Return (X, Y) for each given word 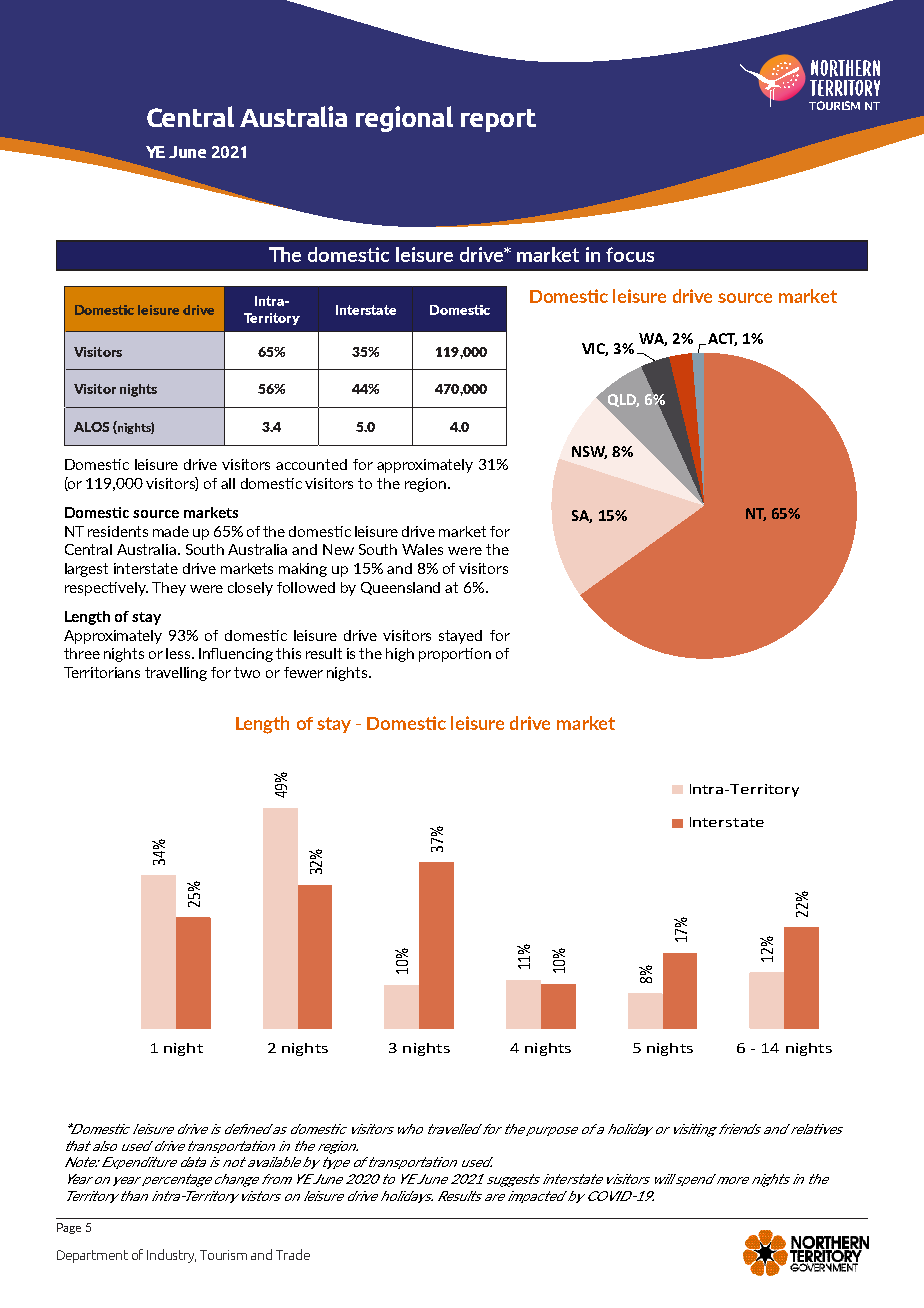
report (498, 120)
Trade (293, 1254)
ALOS (91, 427)
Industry (171, 1256)
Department (92, 1256)
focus (630, 254)
